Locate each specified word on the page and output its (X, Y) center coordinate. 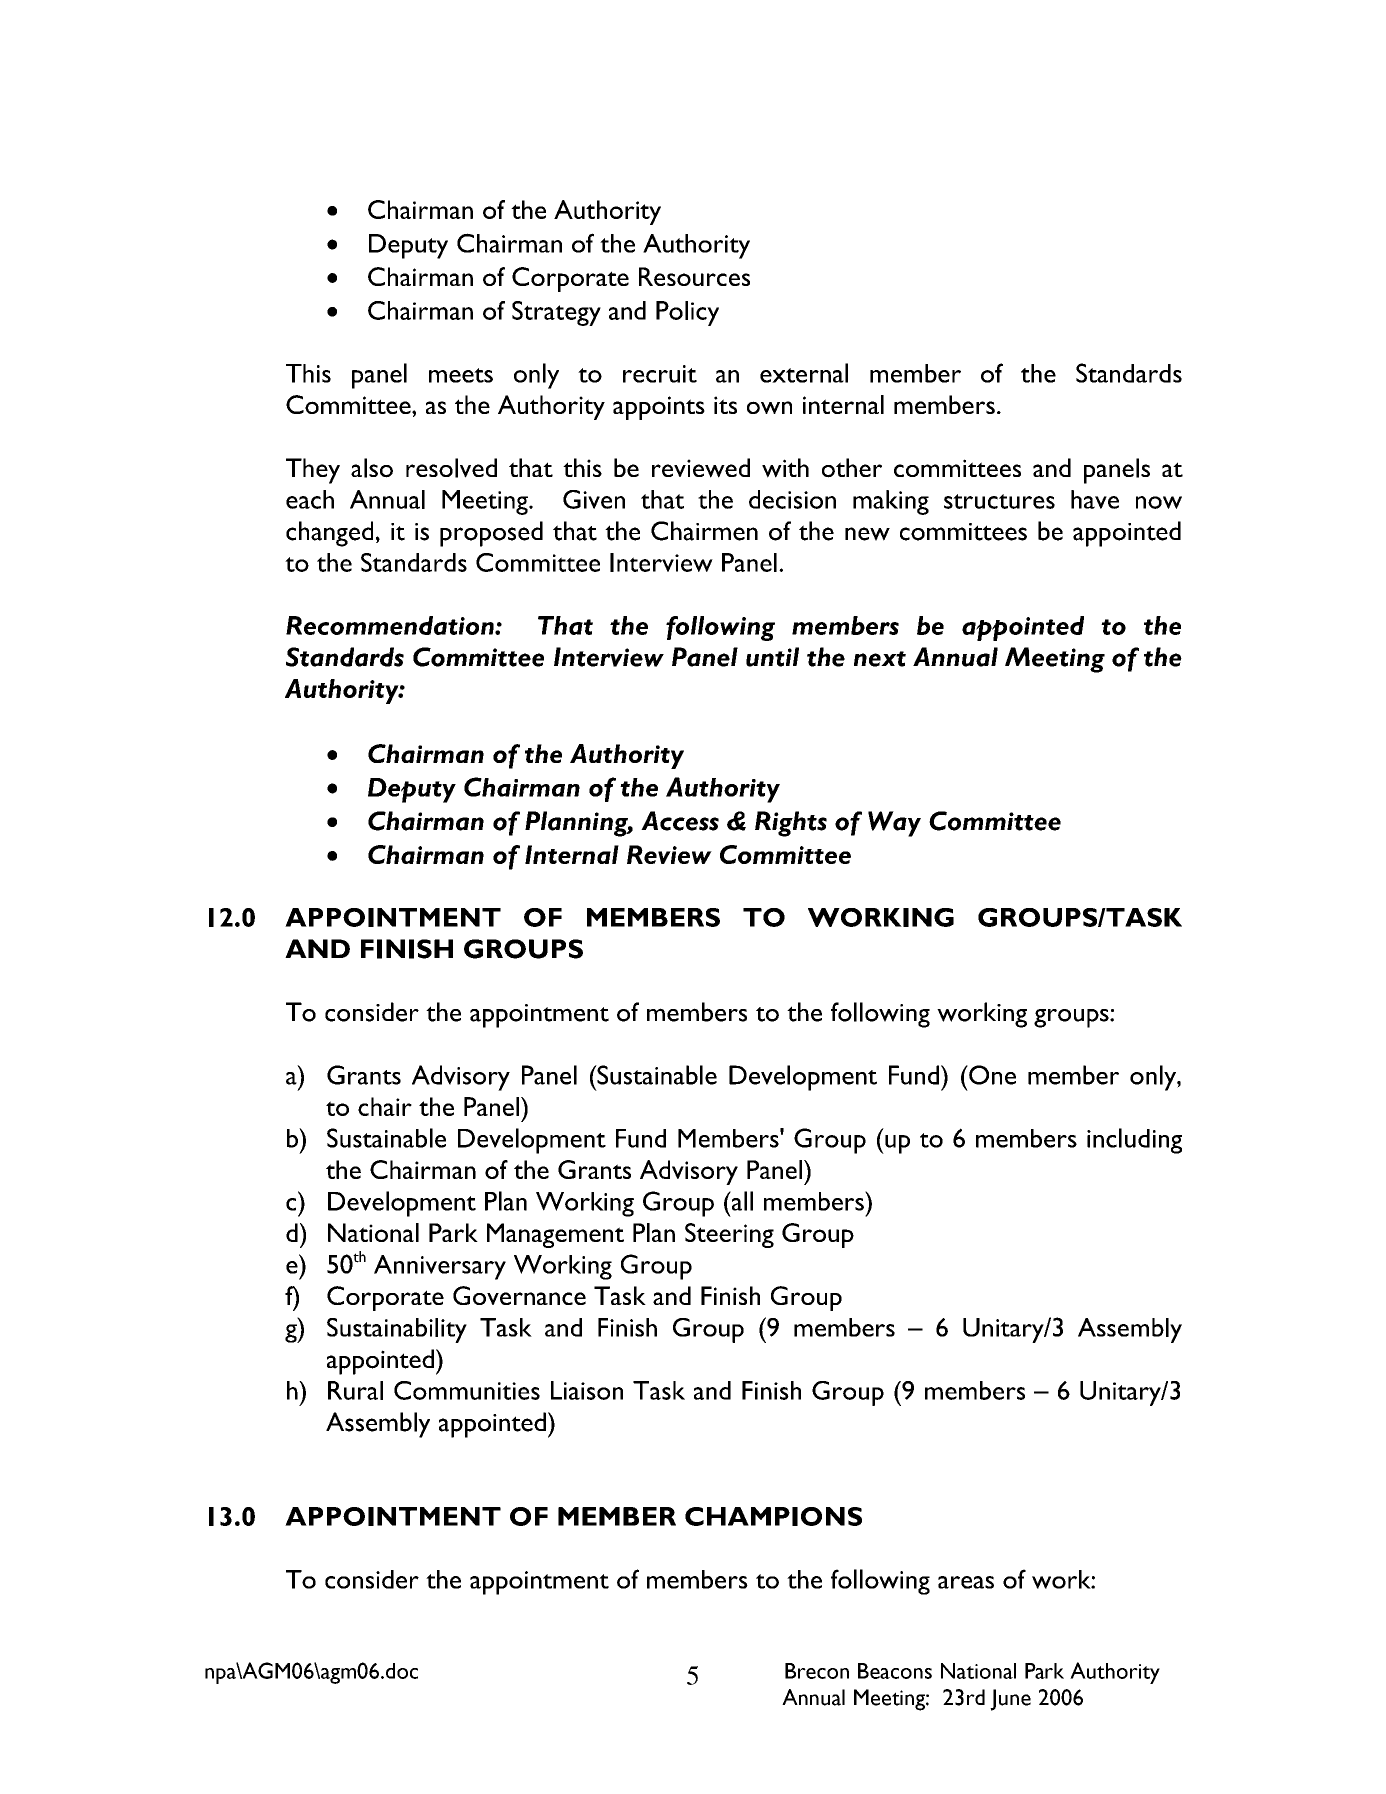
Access (680, 821)
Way (894, 824)
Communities (467, 1390)
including (1134, 1141)
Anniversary (440, 1267)
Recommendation (391, 625)
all (741, 1201)
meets (461, 375)
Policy (687, 313)
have (1095, 499)
